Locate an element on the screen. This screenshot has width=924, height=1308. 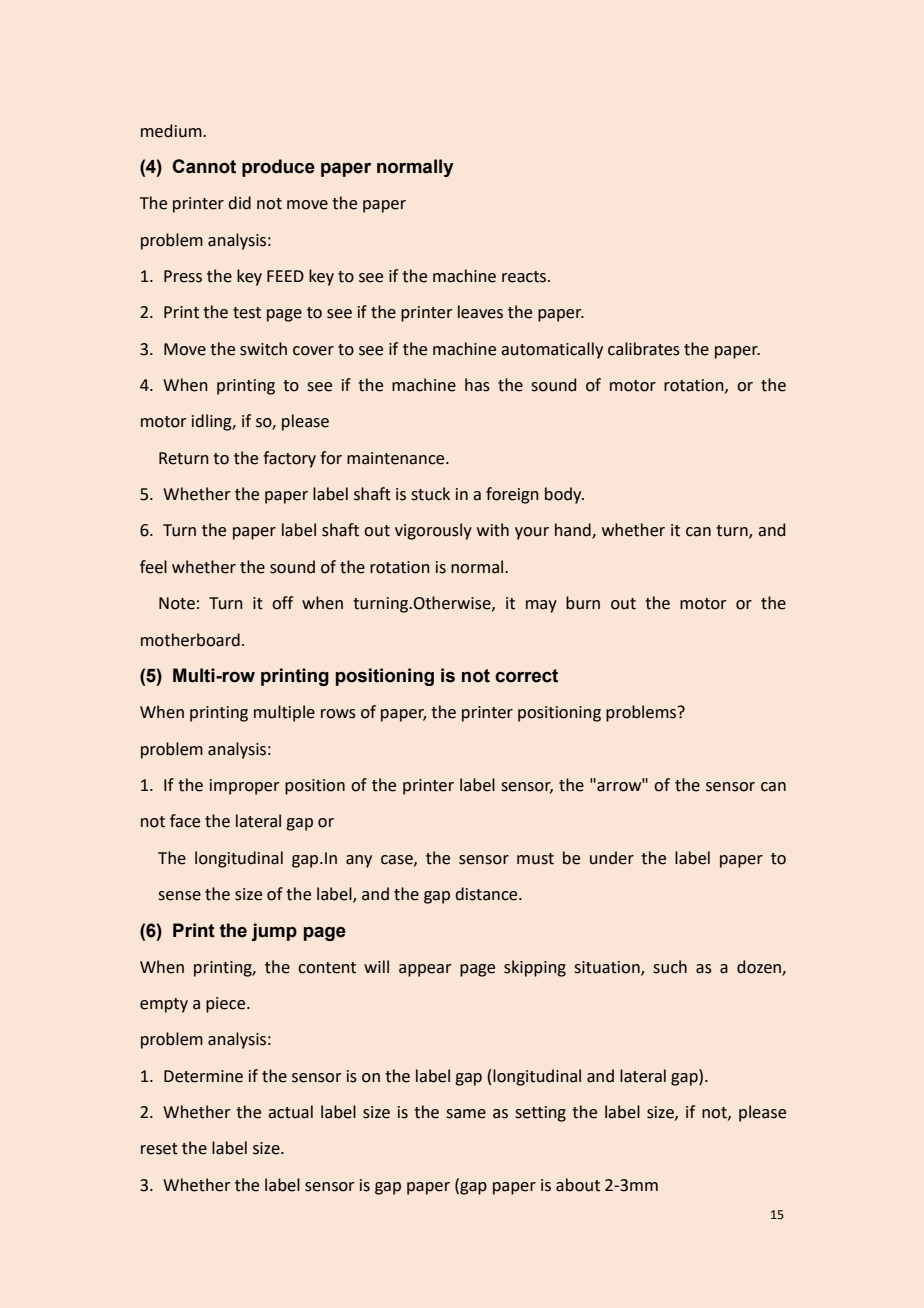
rows is located at coordinates (338, 714).
